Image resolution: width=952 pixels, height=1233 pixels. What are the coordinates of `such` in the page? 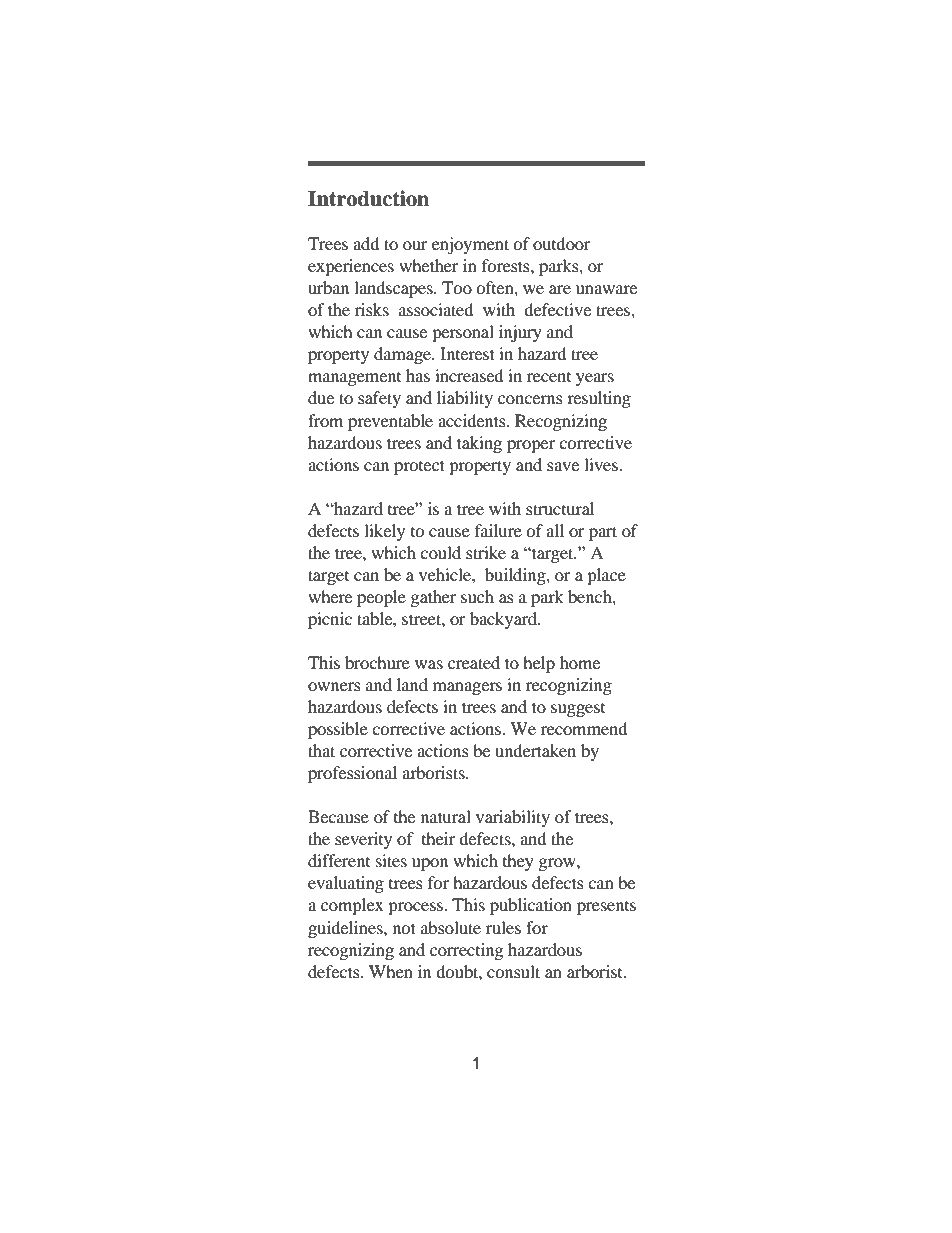 It's located at (477, 596).
